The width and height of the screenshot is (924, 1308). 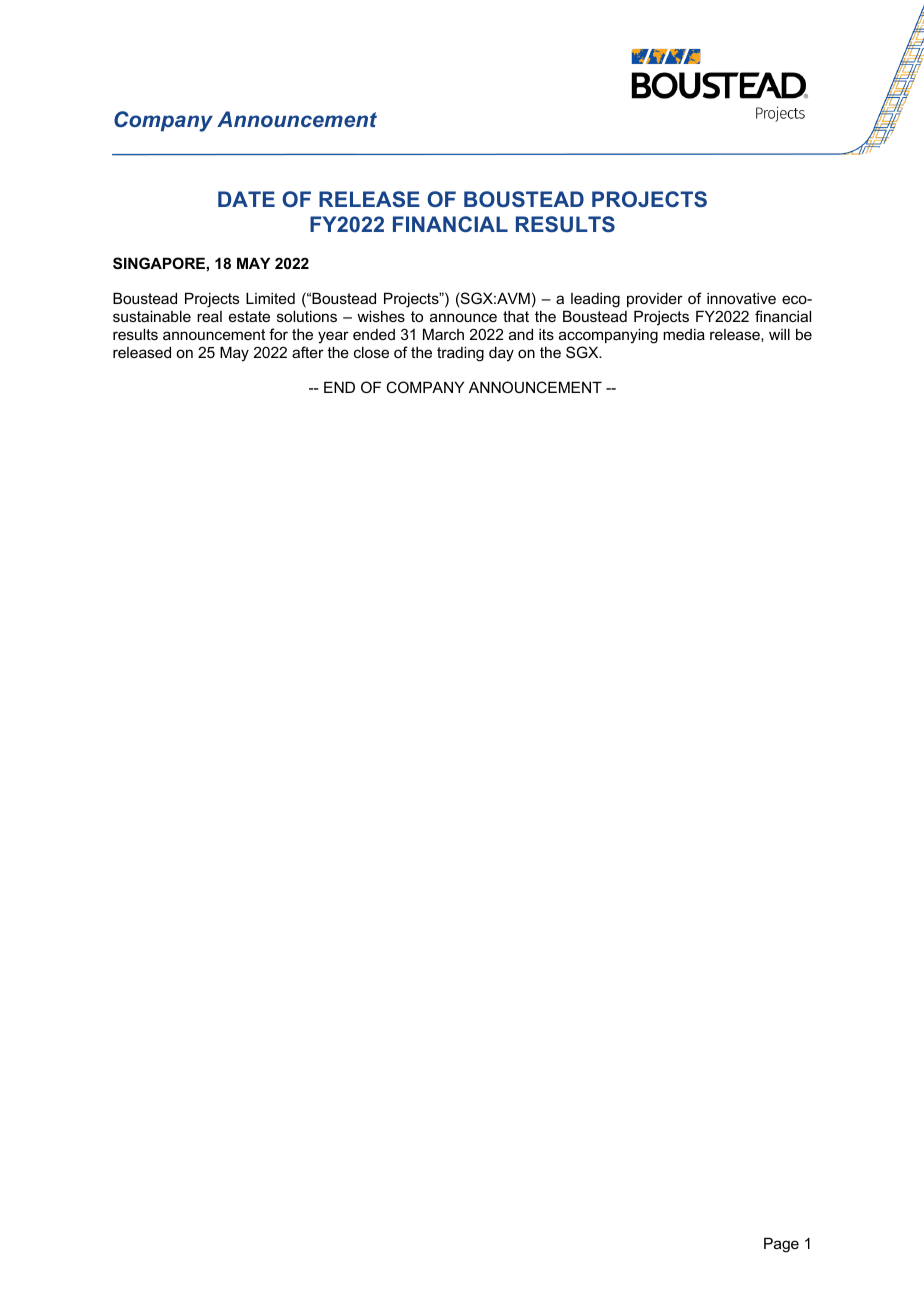 I want to click on media, so click(x=684, y=334).
